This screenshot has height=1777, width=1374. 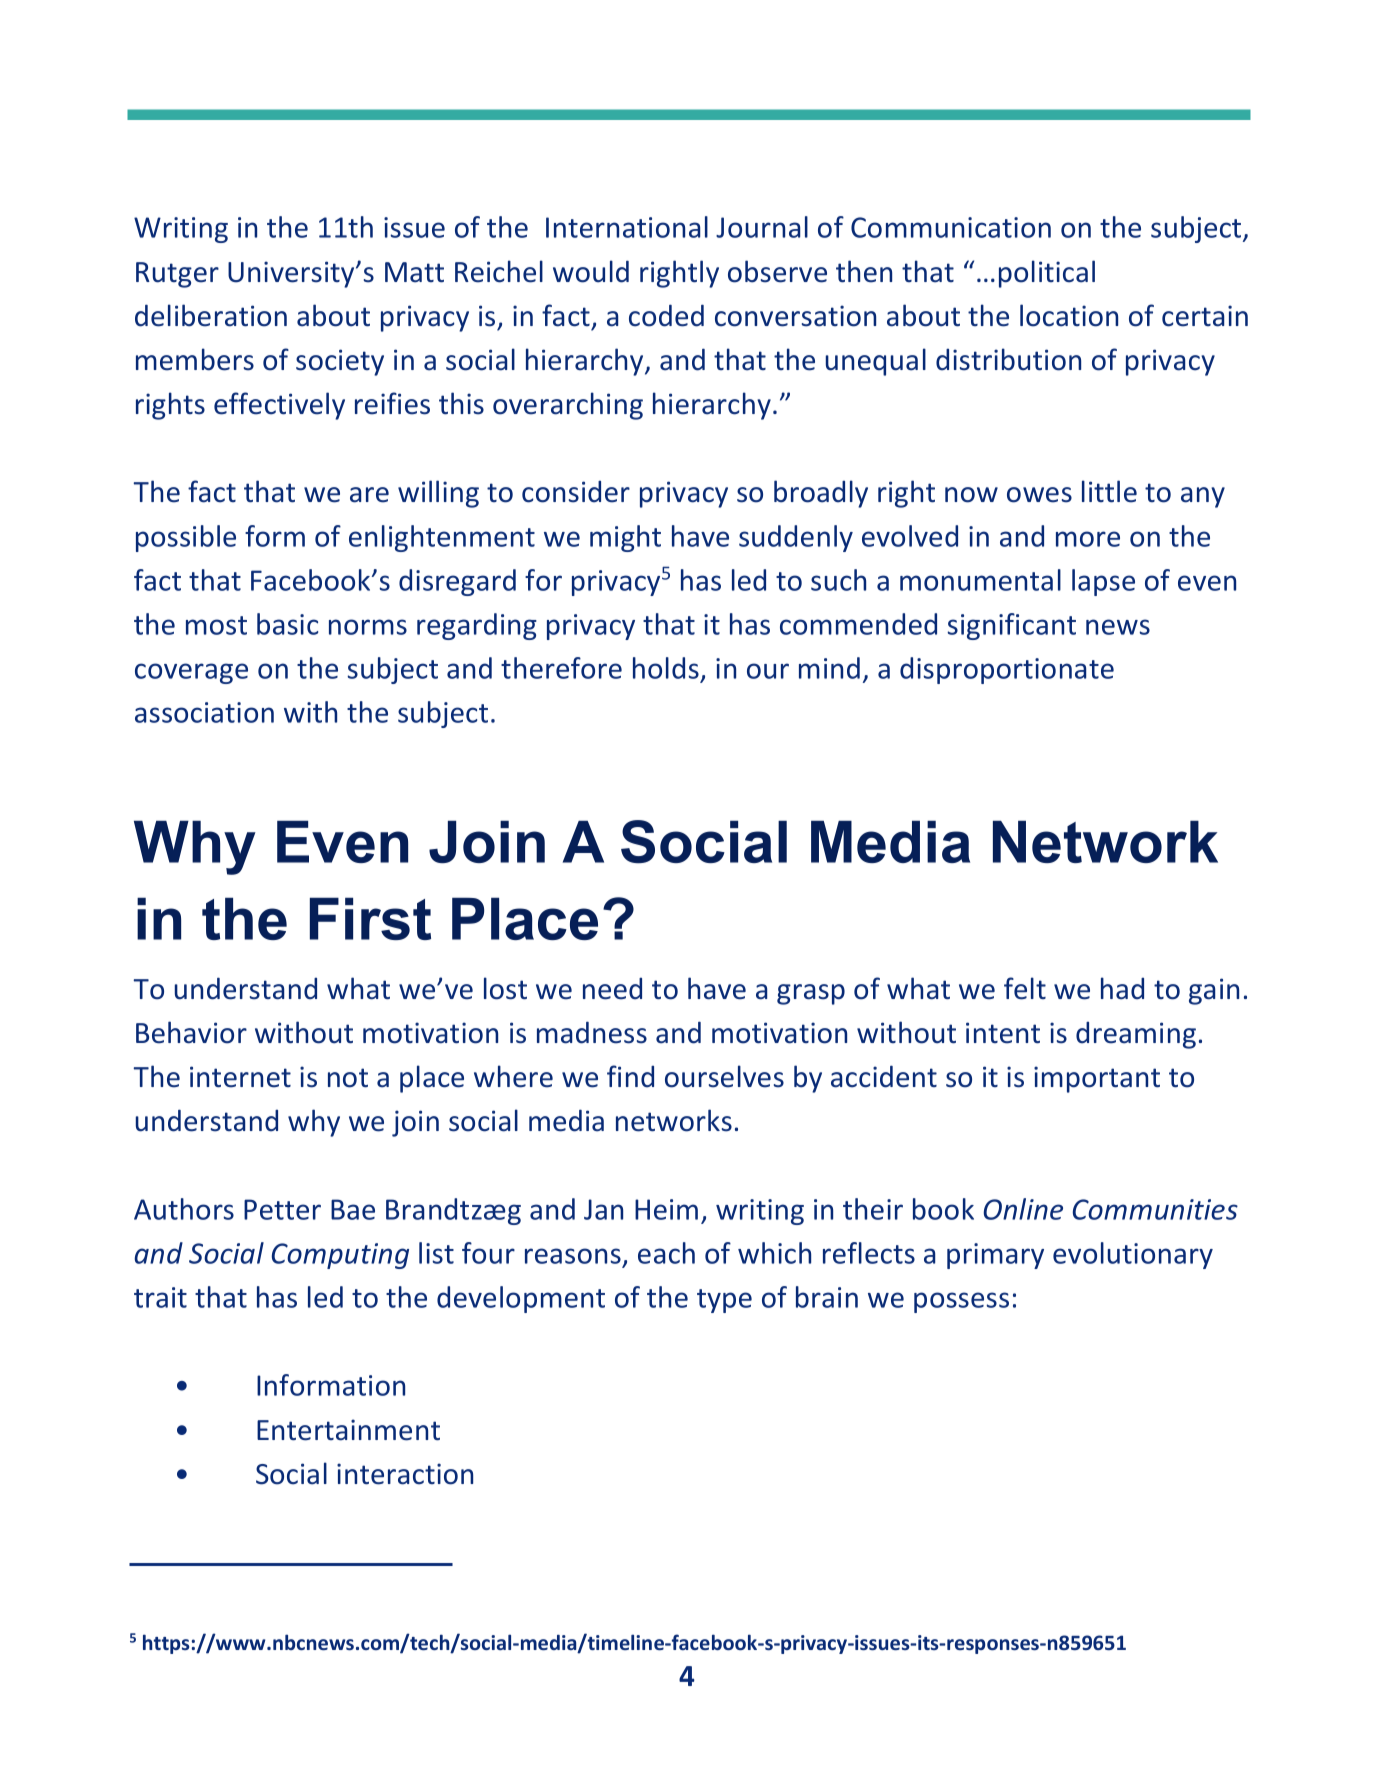 I want to click on Entertainment, so click(x=348, y=1430).
